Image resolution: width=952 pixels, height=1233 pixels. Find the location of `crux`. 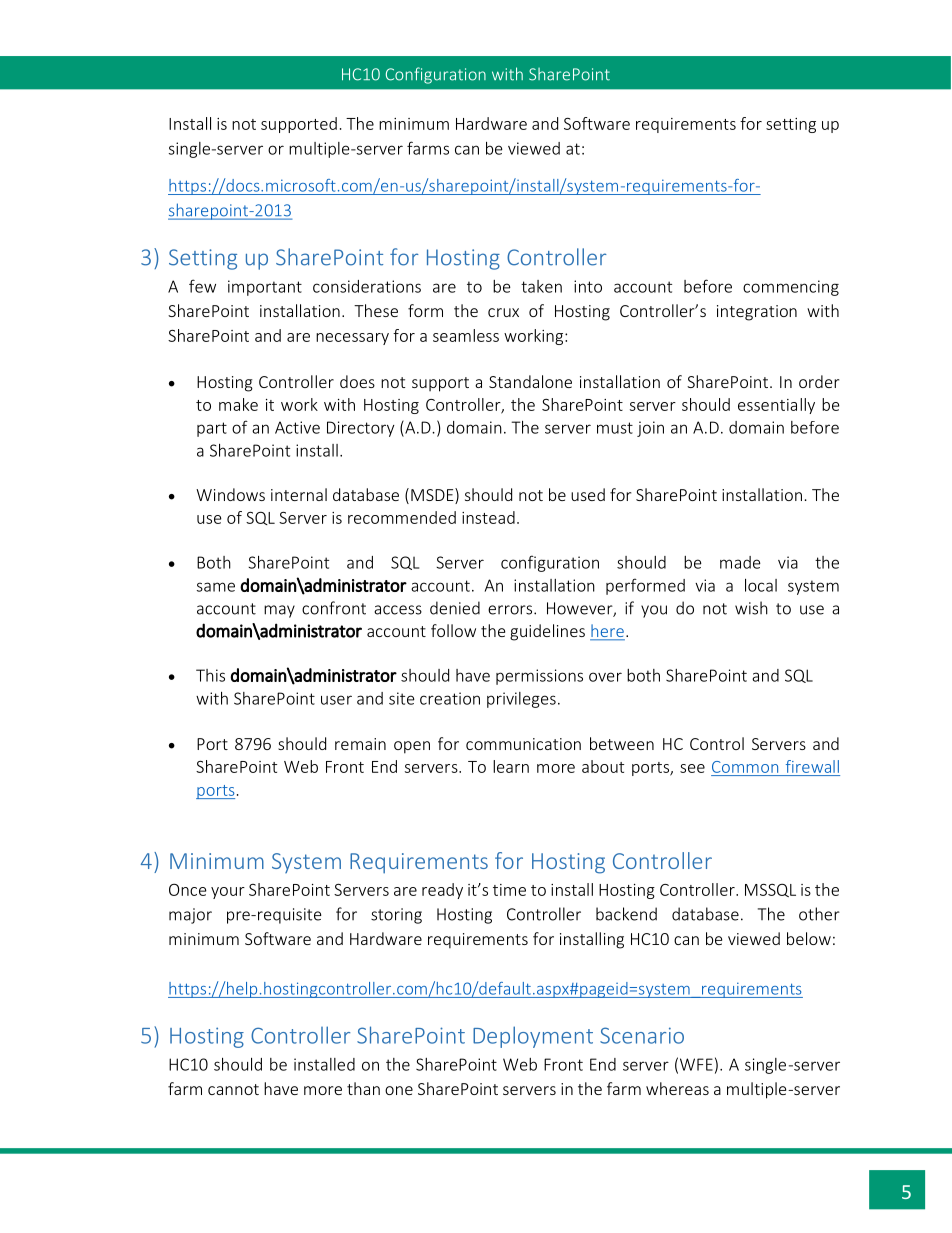

crux is located at coordinates (503, 312).
